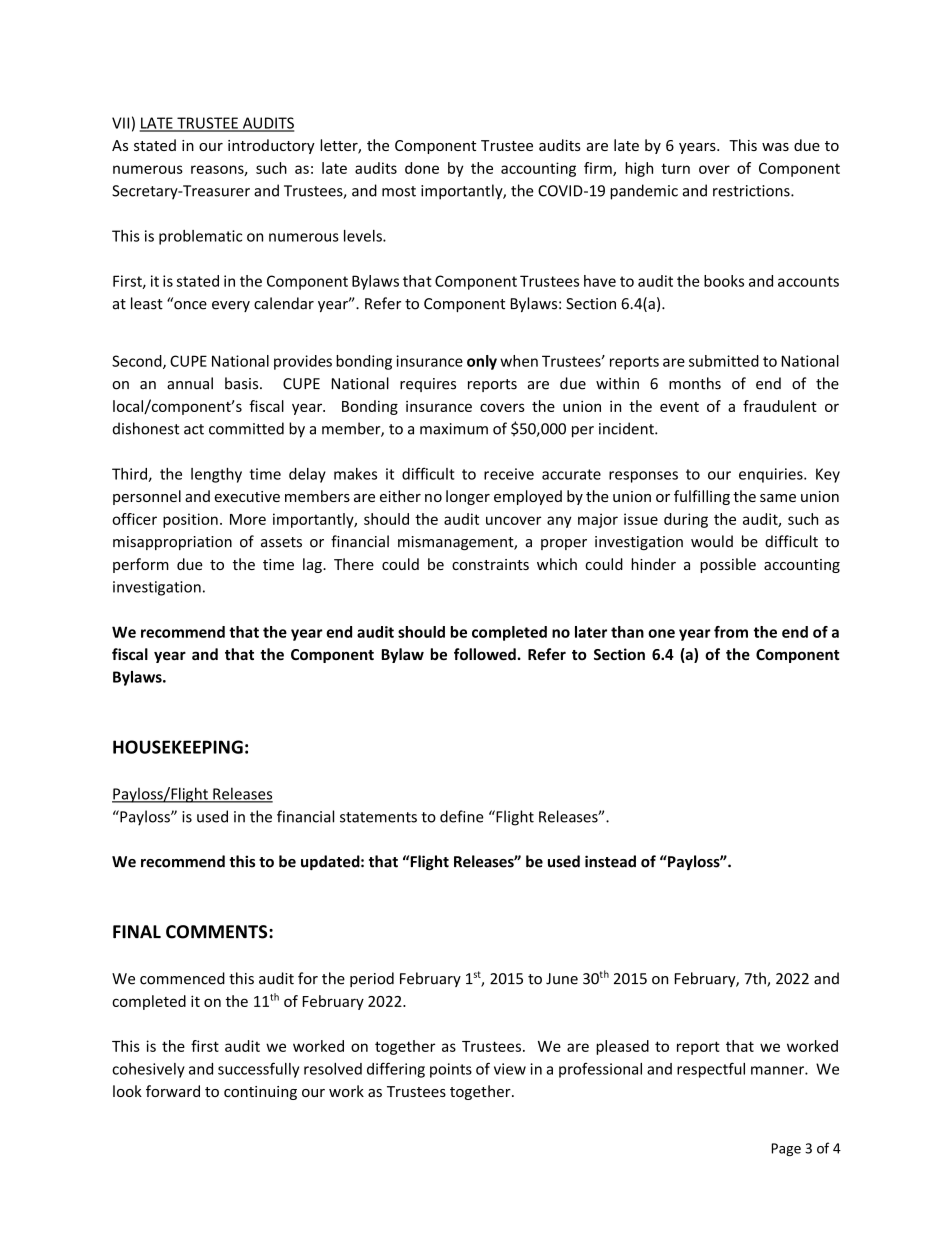 The image size is (952, 1233). Describe the element at coordinates (775, 147) in the page. I see `was` at that location.
